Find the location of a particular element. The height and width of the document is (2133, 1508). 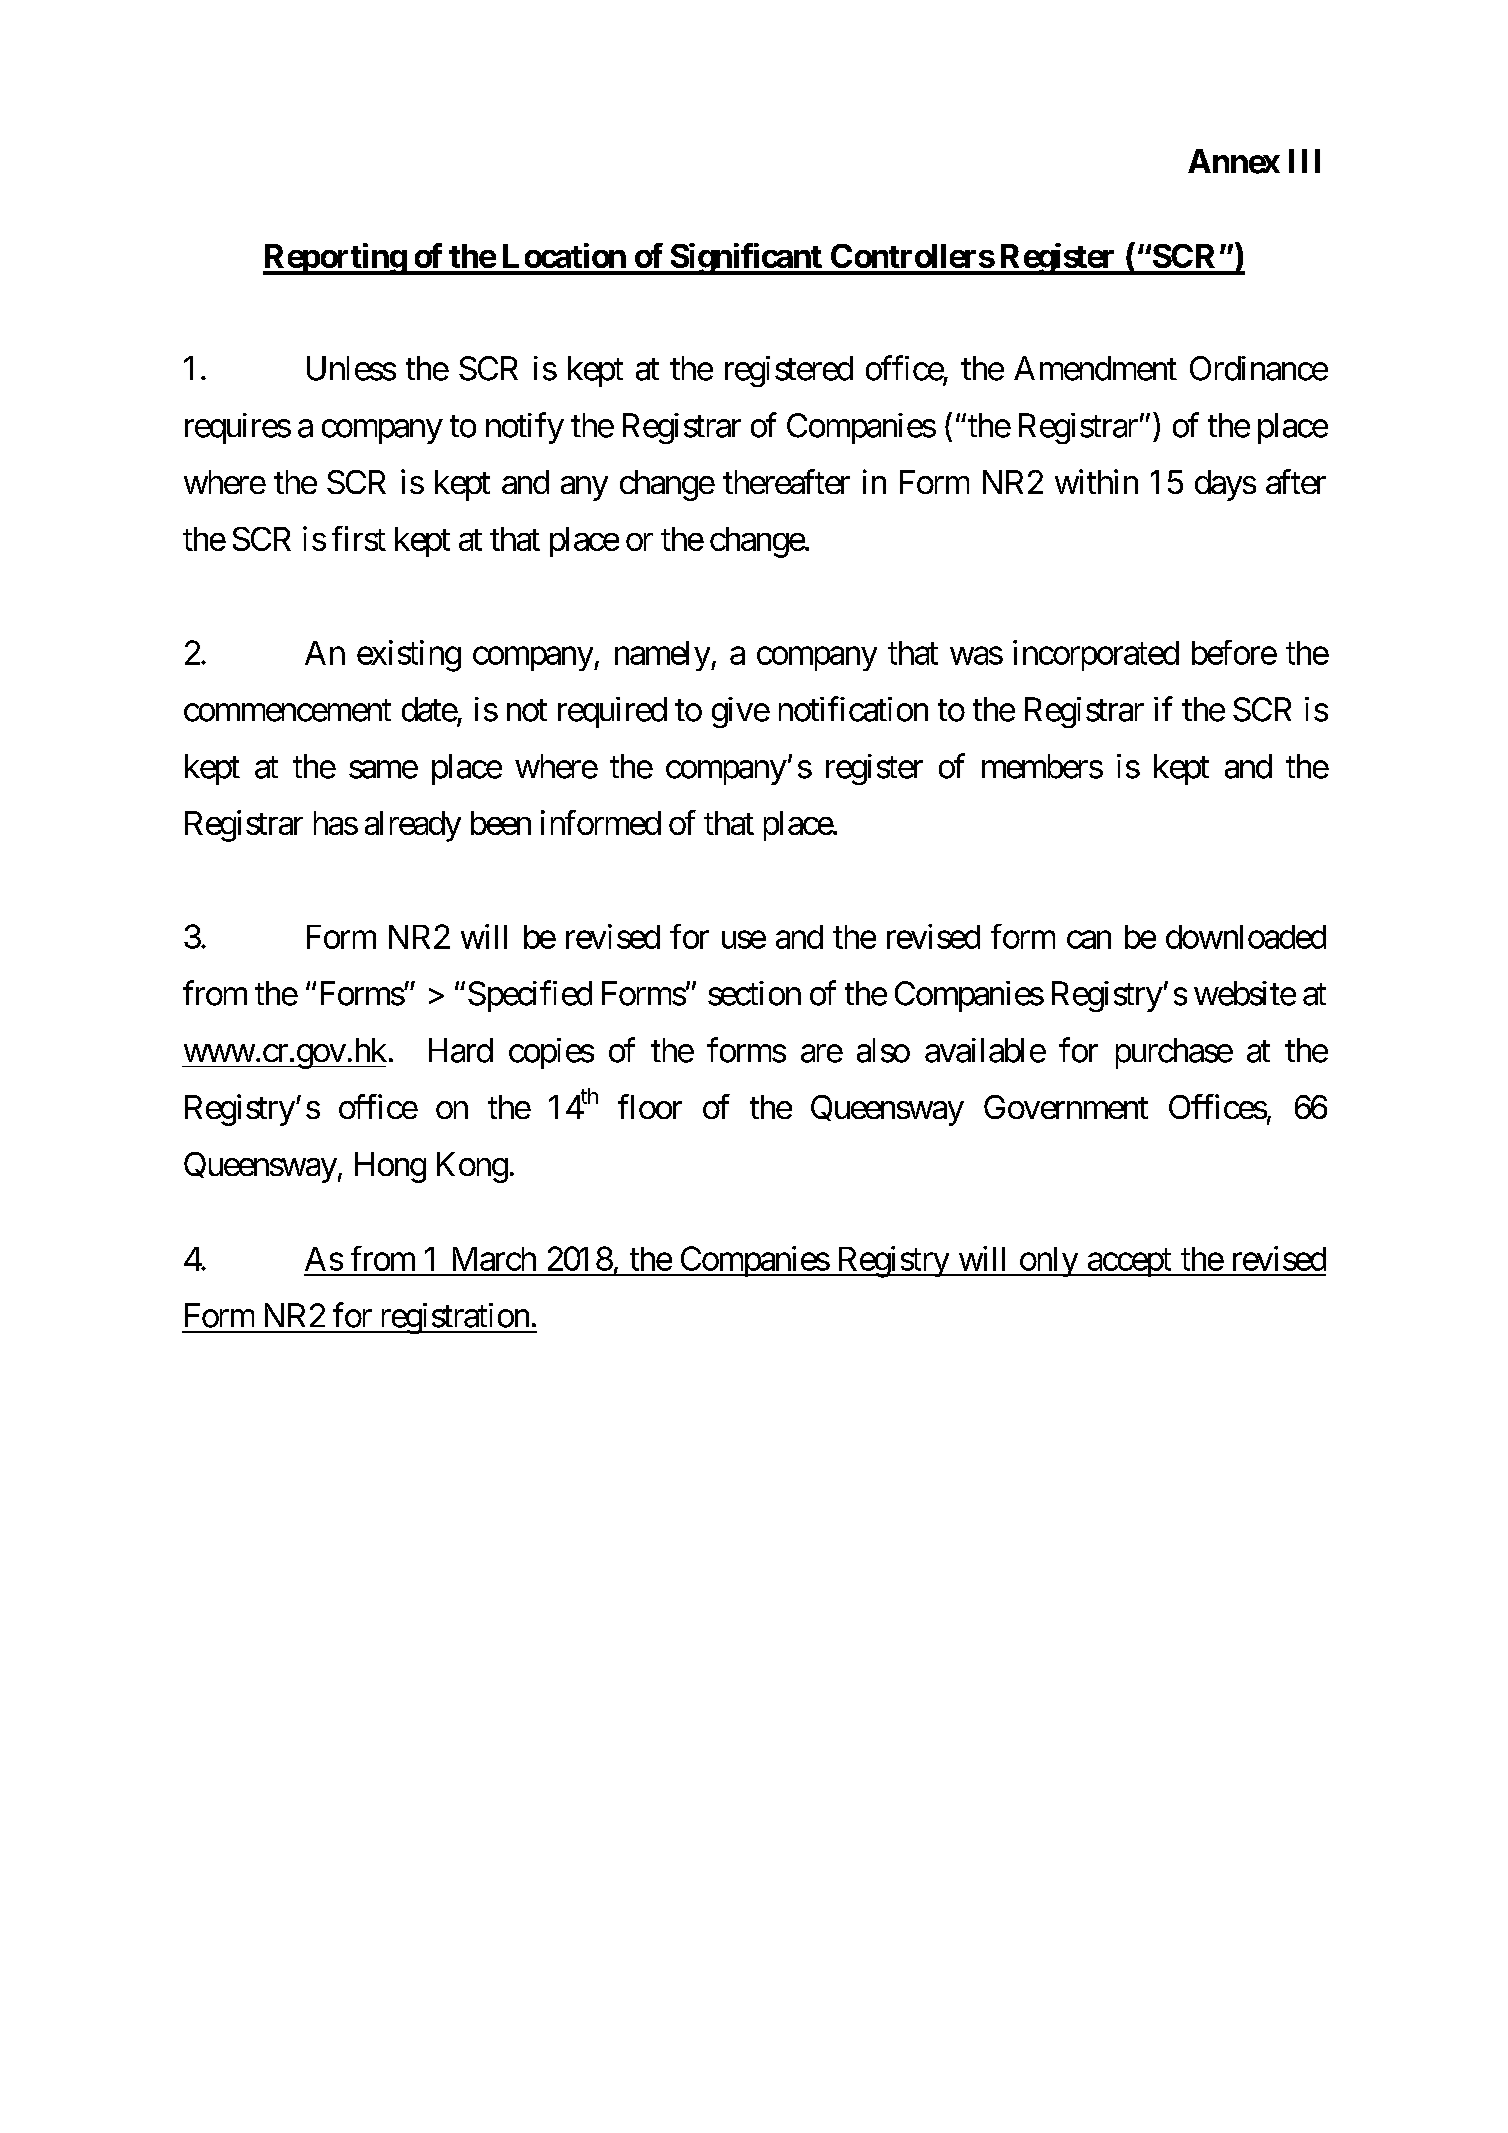

registration is located at coordinates (454, 1318).
